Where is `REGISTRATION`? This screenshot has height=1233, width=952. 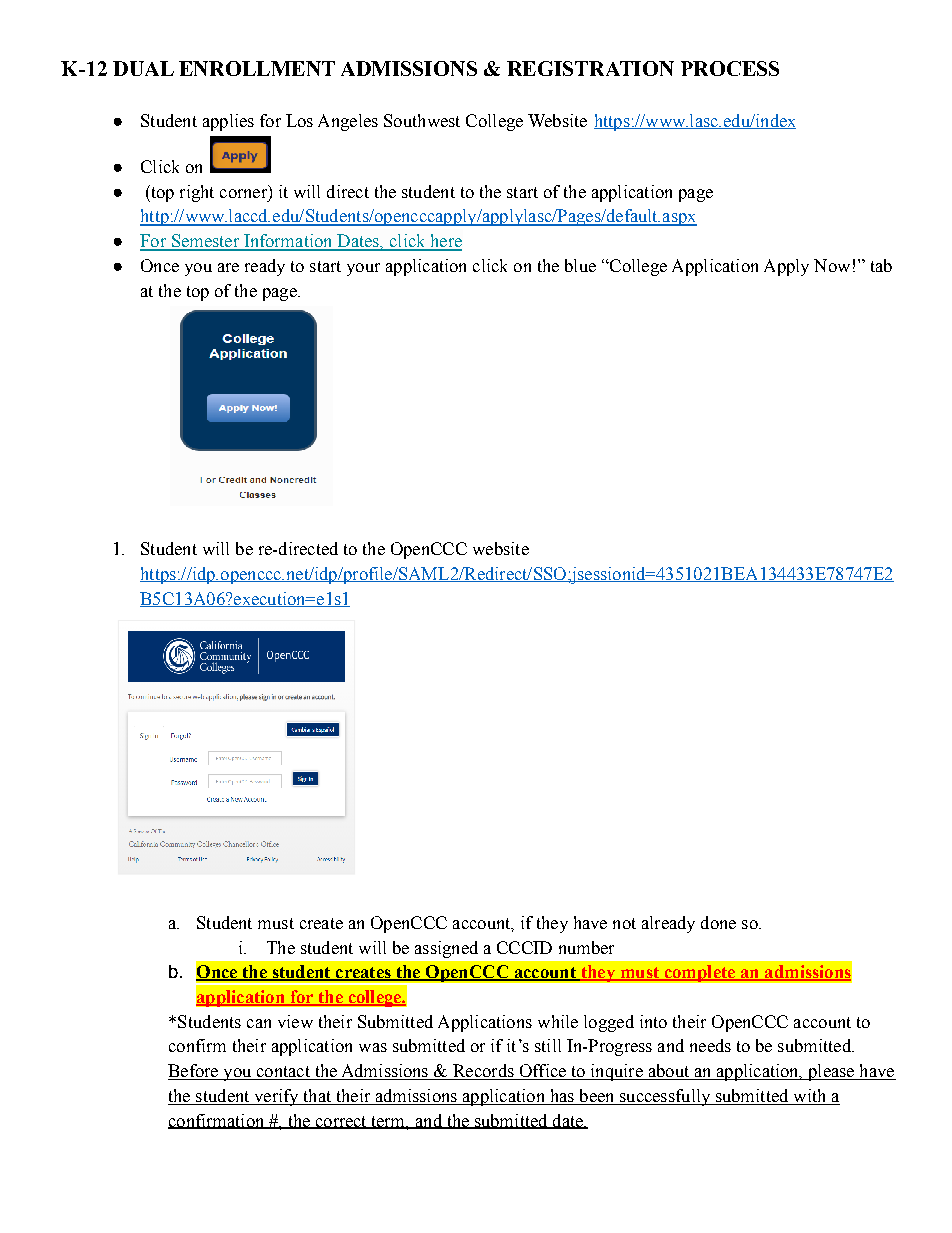 REGISTRATION is located at coordinates (590, 68).
